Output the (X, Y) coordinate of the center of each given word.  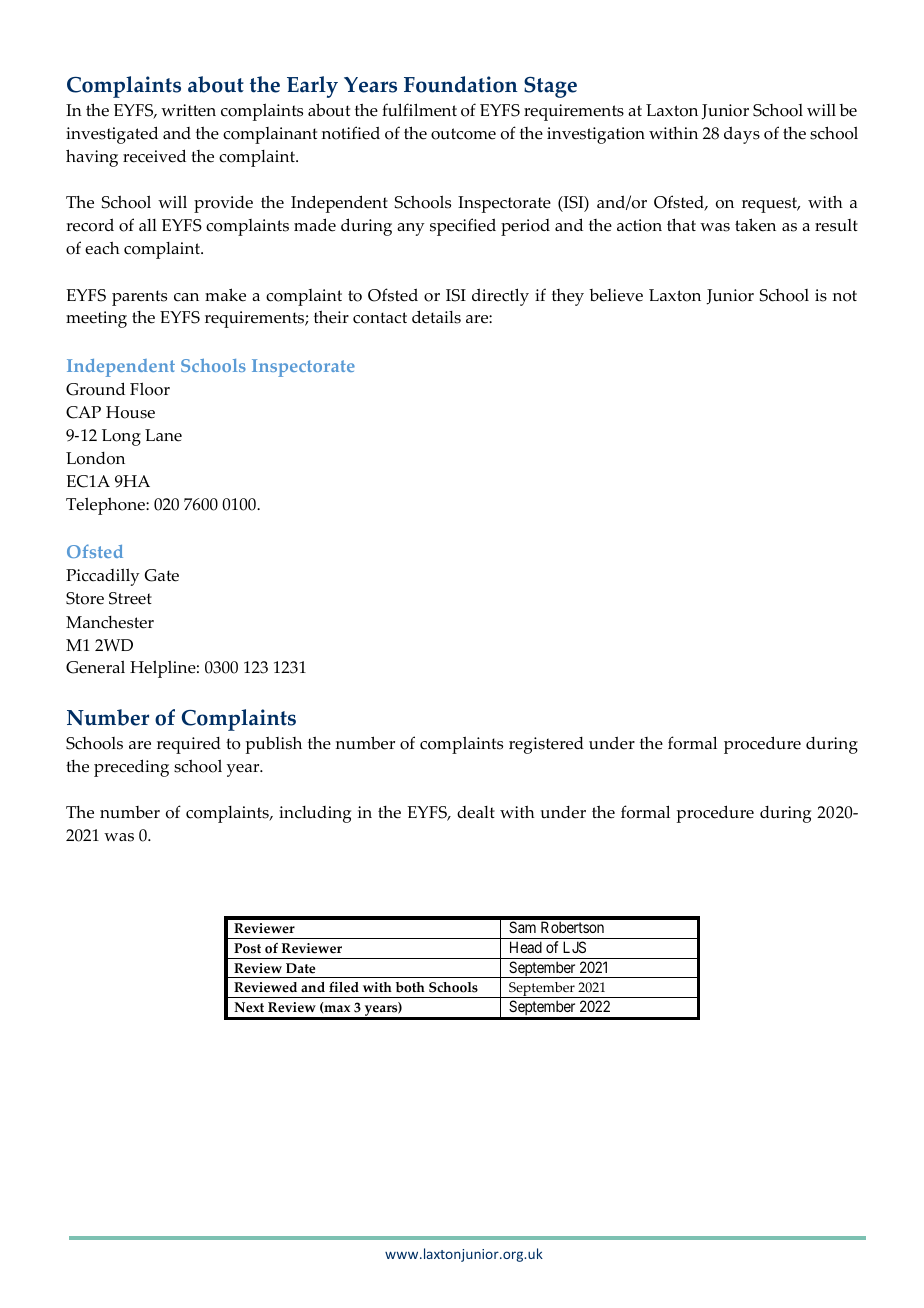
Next (249, 1007)
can (186, 297)
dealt (476, 812)
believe (616, 295)
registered (546, 745)
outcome (463, 134)
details (436, 317)
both (410, 987)
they (568, 297)
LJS (574, 947)
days (742, 135)
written (188, 110)
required (189, 745)
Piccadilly (103, 577)
